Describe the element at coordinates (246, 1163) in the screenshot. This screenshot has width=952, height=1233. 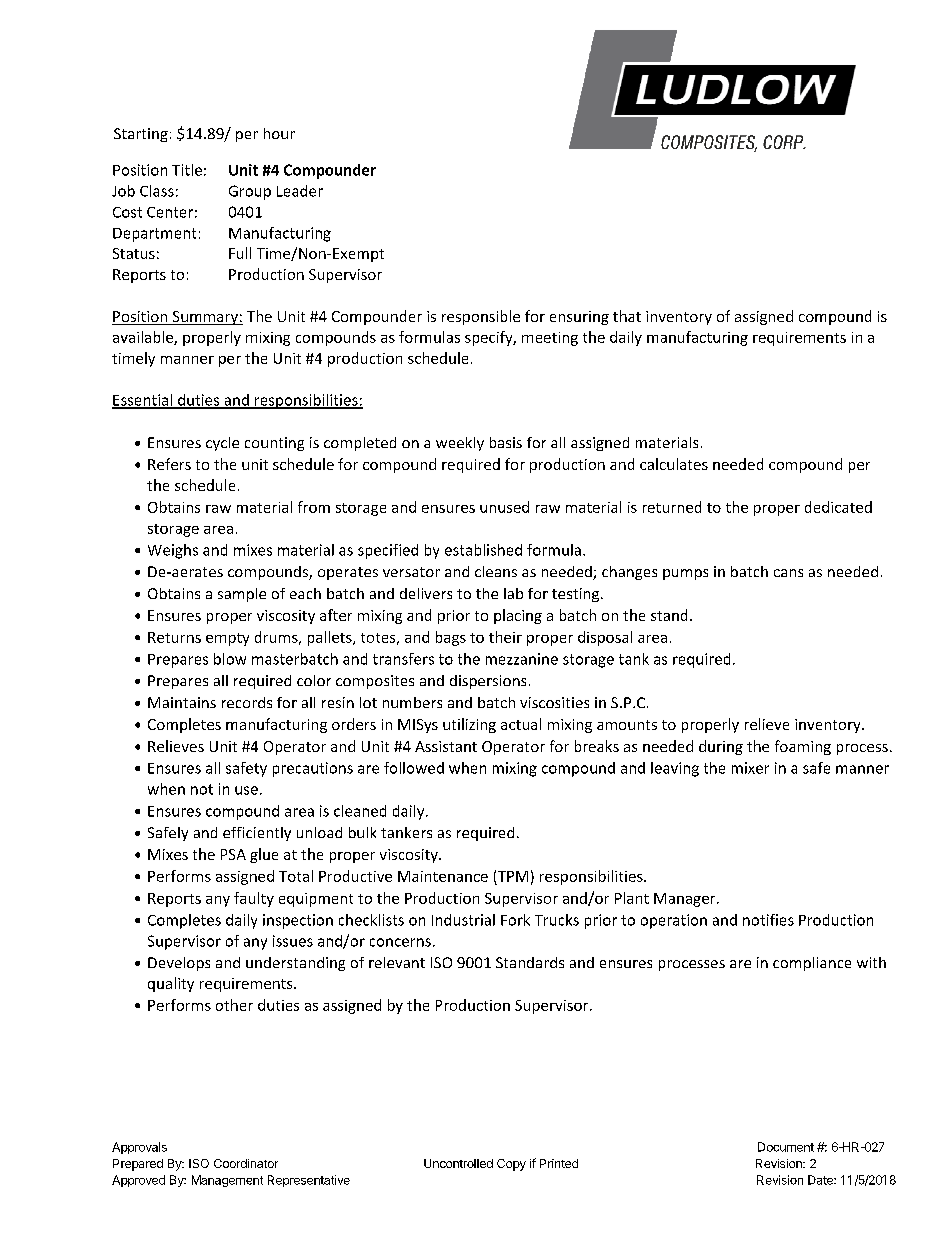
I see `Coordinator` at that location.
